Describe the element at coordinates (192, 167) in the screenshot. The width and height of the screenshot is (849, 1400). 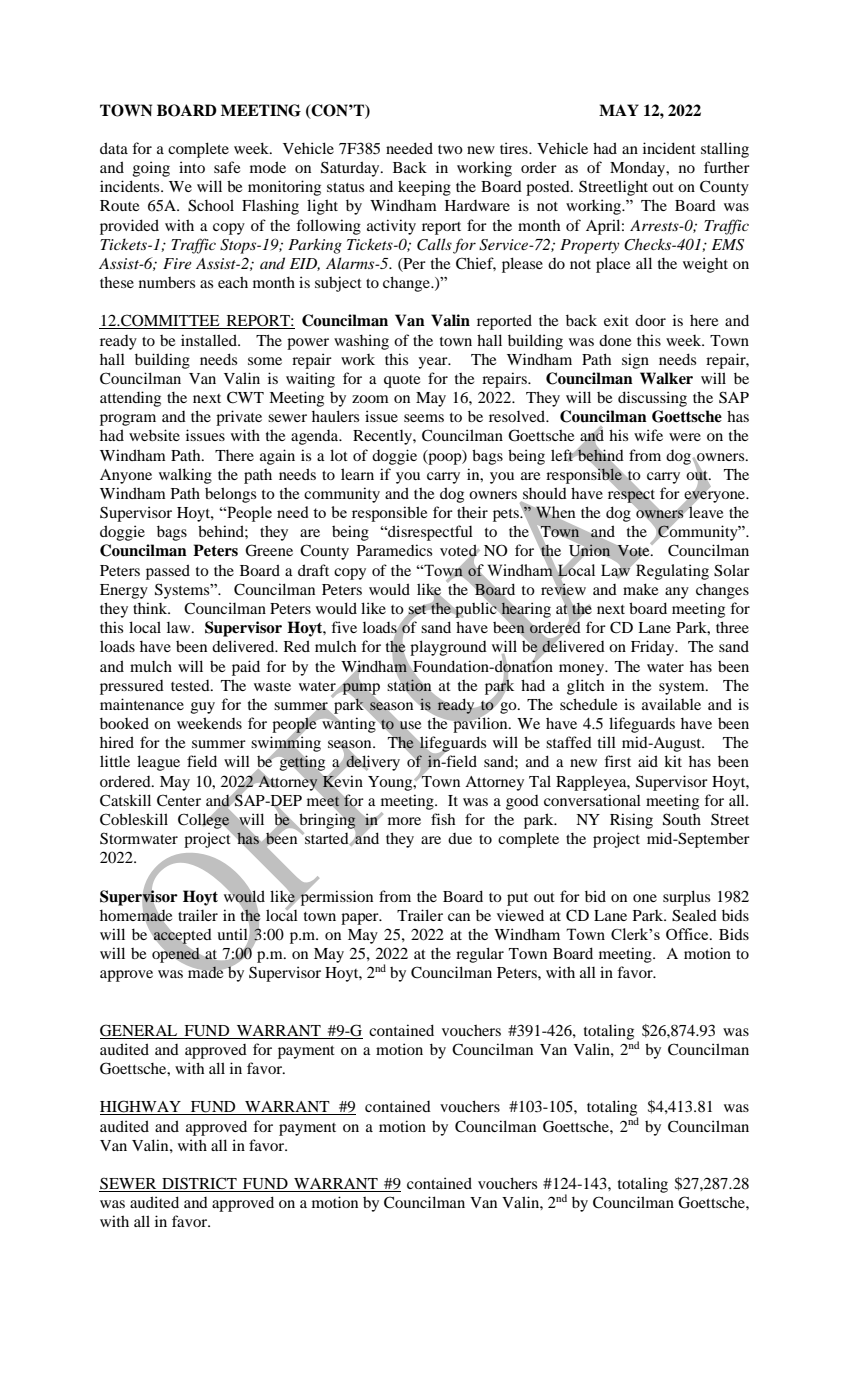
I see `into` at that location.
